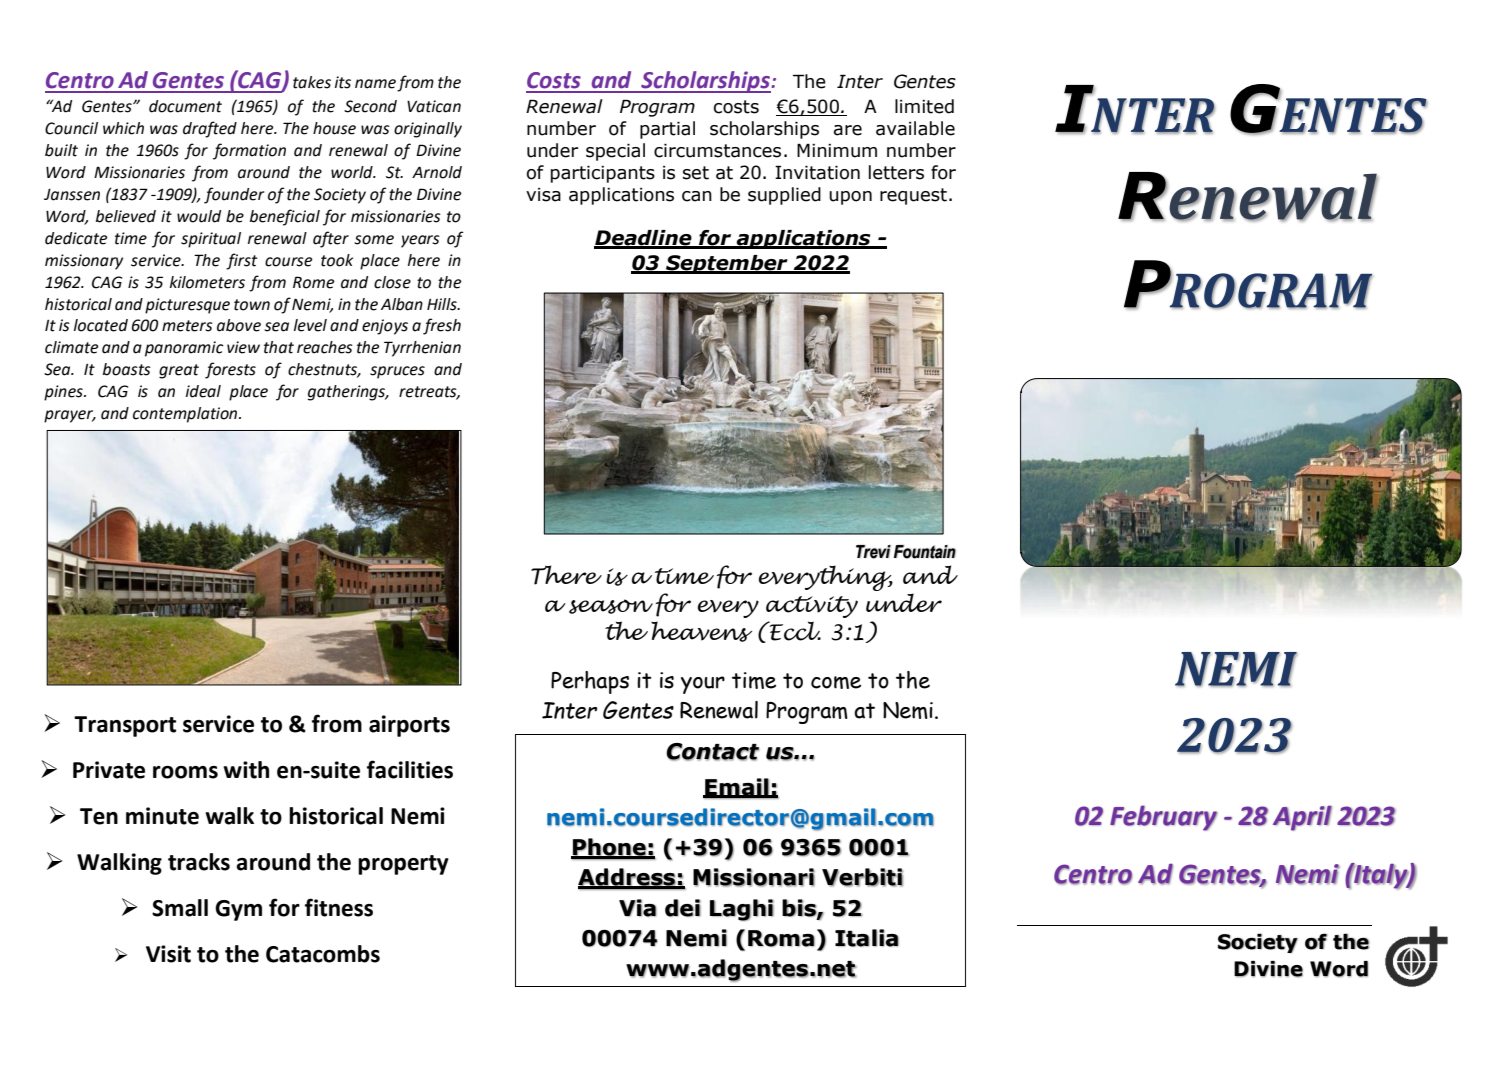 Image resolution: width=1510 pixels, height=1068 pixels. Describe the element at coordinates (712, 752) in the document. I see `Contact` at that location.
